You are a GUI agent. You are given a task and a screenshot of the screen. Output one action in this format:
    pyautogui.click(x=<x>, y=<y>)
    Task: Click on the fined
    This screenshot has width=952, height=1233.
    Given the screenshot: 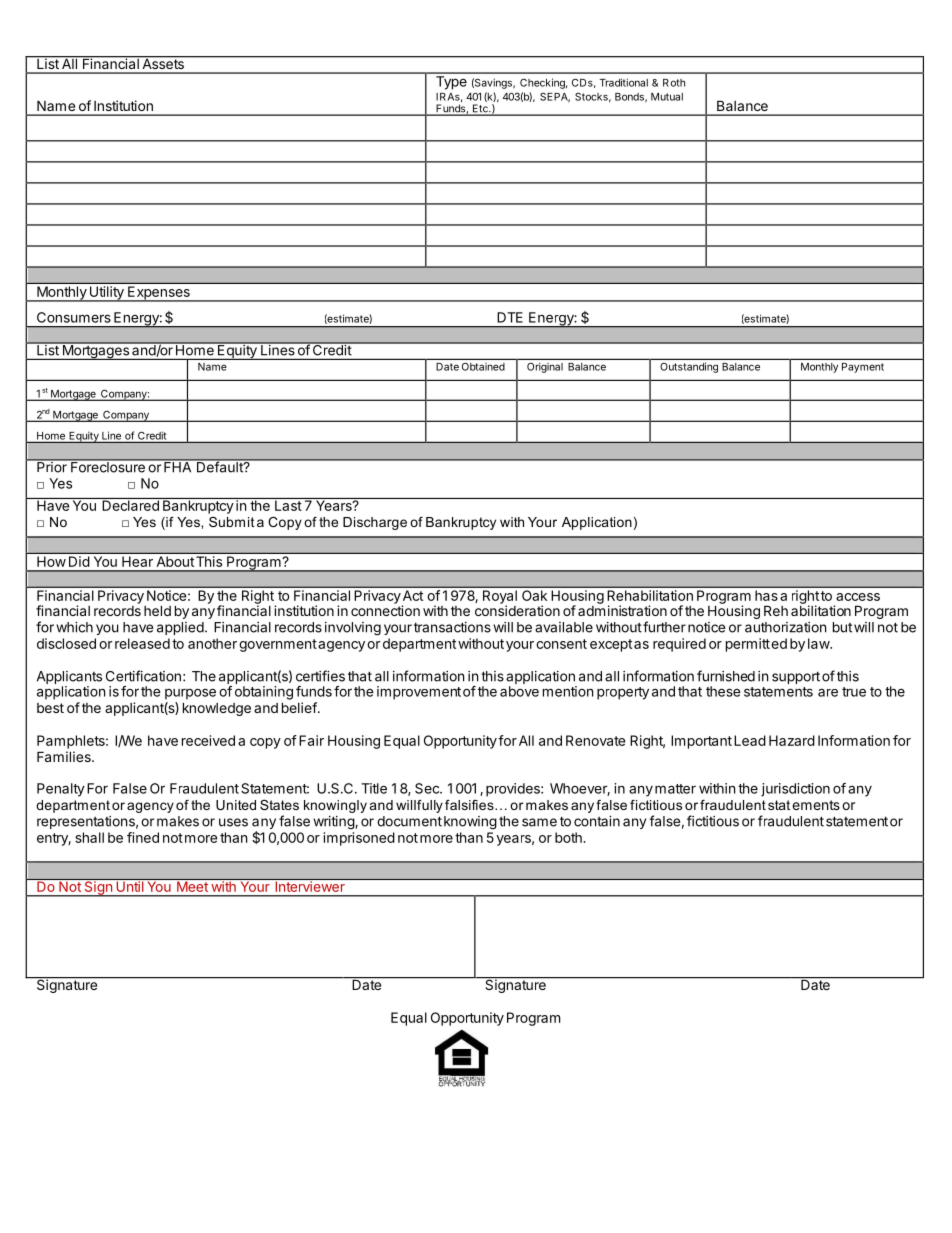 What is the action you would take?
    pyautogui.click(x=143, y=837)
